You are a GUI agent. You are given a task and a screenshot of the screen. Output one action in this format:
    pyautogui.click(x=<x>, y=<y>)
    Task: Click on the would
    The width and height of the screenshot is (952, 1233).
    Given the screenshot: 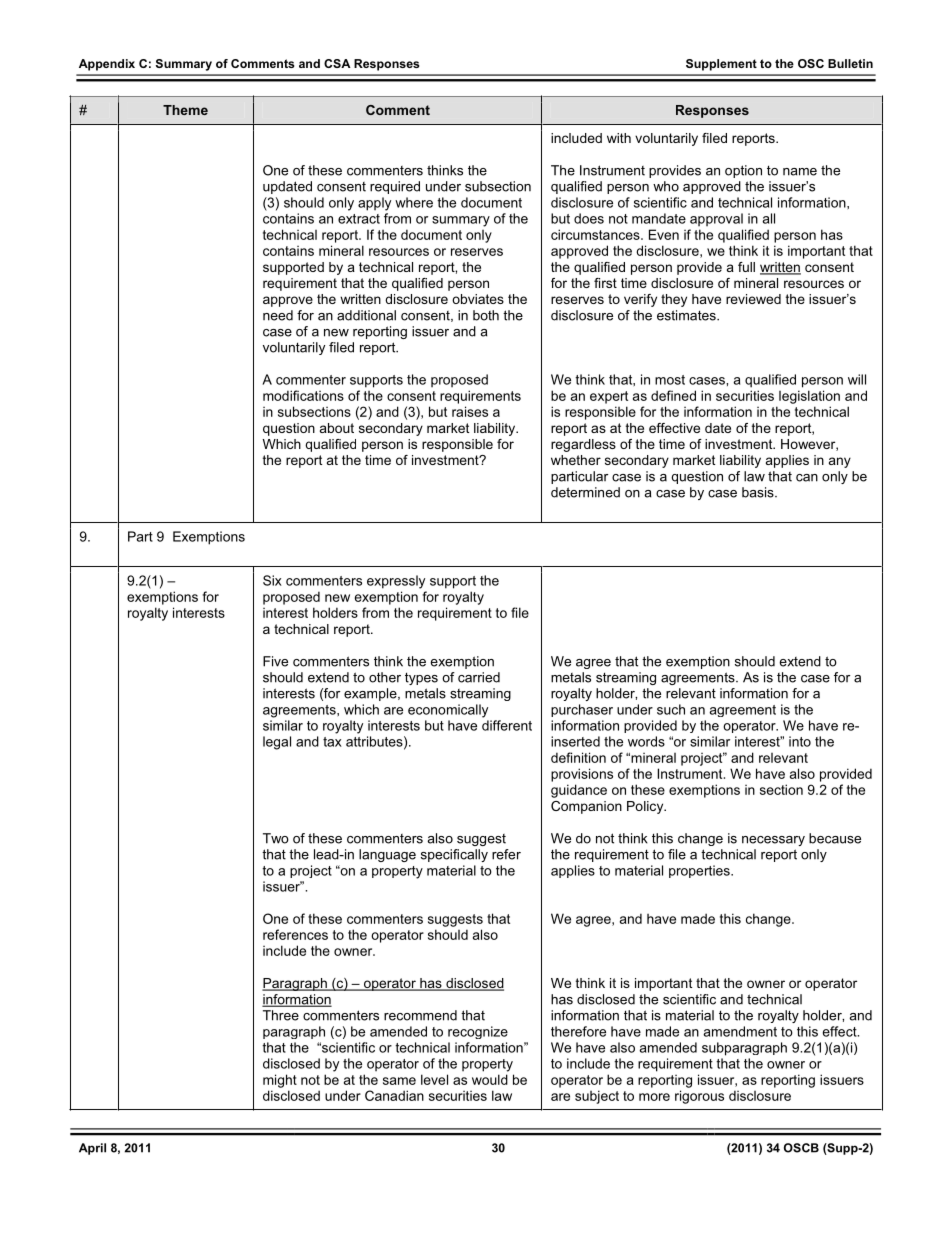 What is the action you would take?
    pyautogui.click(x=490, y=1079)
